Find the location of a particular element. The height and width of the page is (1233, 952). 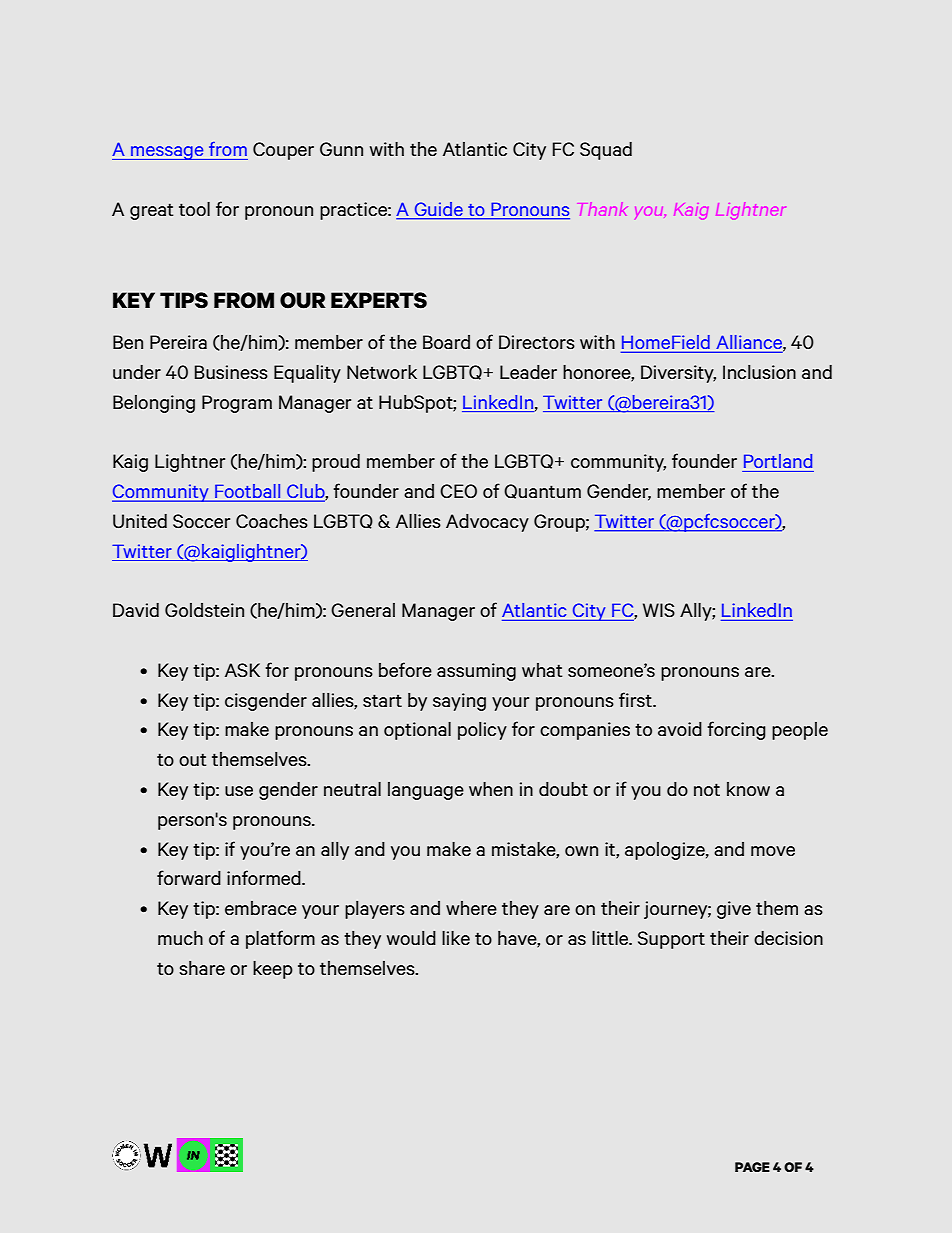

Squad is located at coordinates (606, 151).
